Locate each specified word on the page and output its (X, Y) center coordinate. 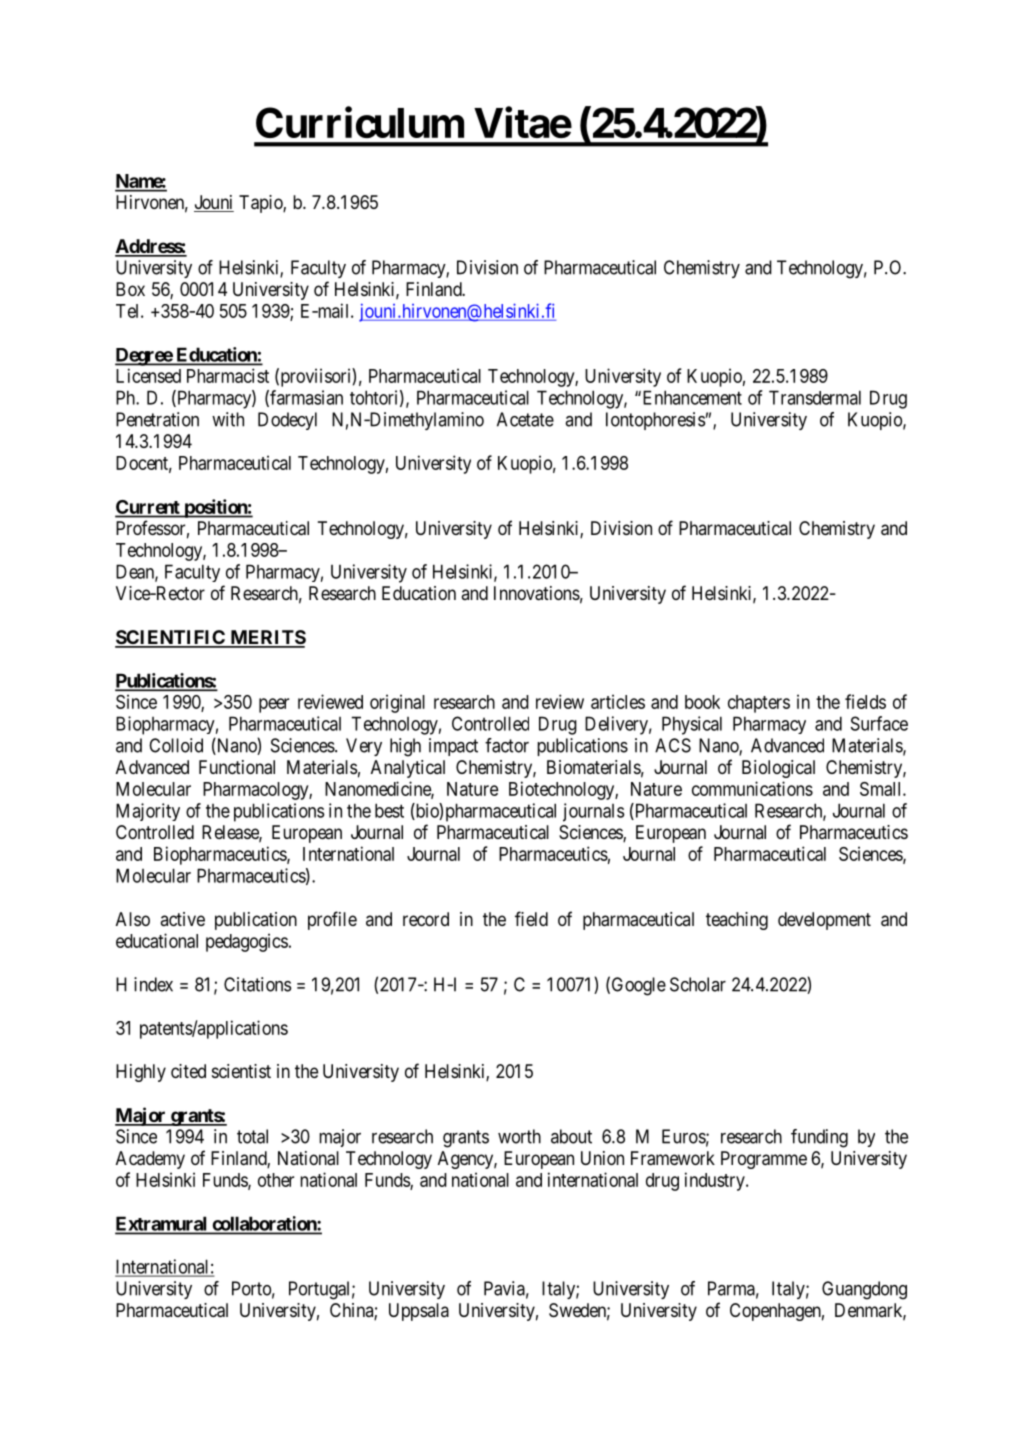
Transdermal (815, 397)
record (426, 919)
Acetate (525, 419)
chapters (759, 704)
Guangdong (864, 1290)
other (276, 1180)
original (397, 703)
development (824, 921)
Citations (258, 984)
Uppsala (419, 1312)
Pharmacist (228, 375)
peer (274, 705)
